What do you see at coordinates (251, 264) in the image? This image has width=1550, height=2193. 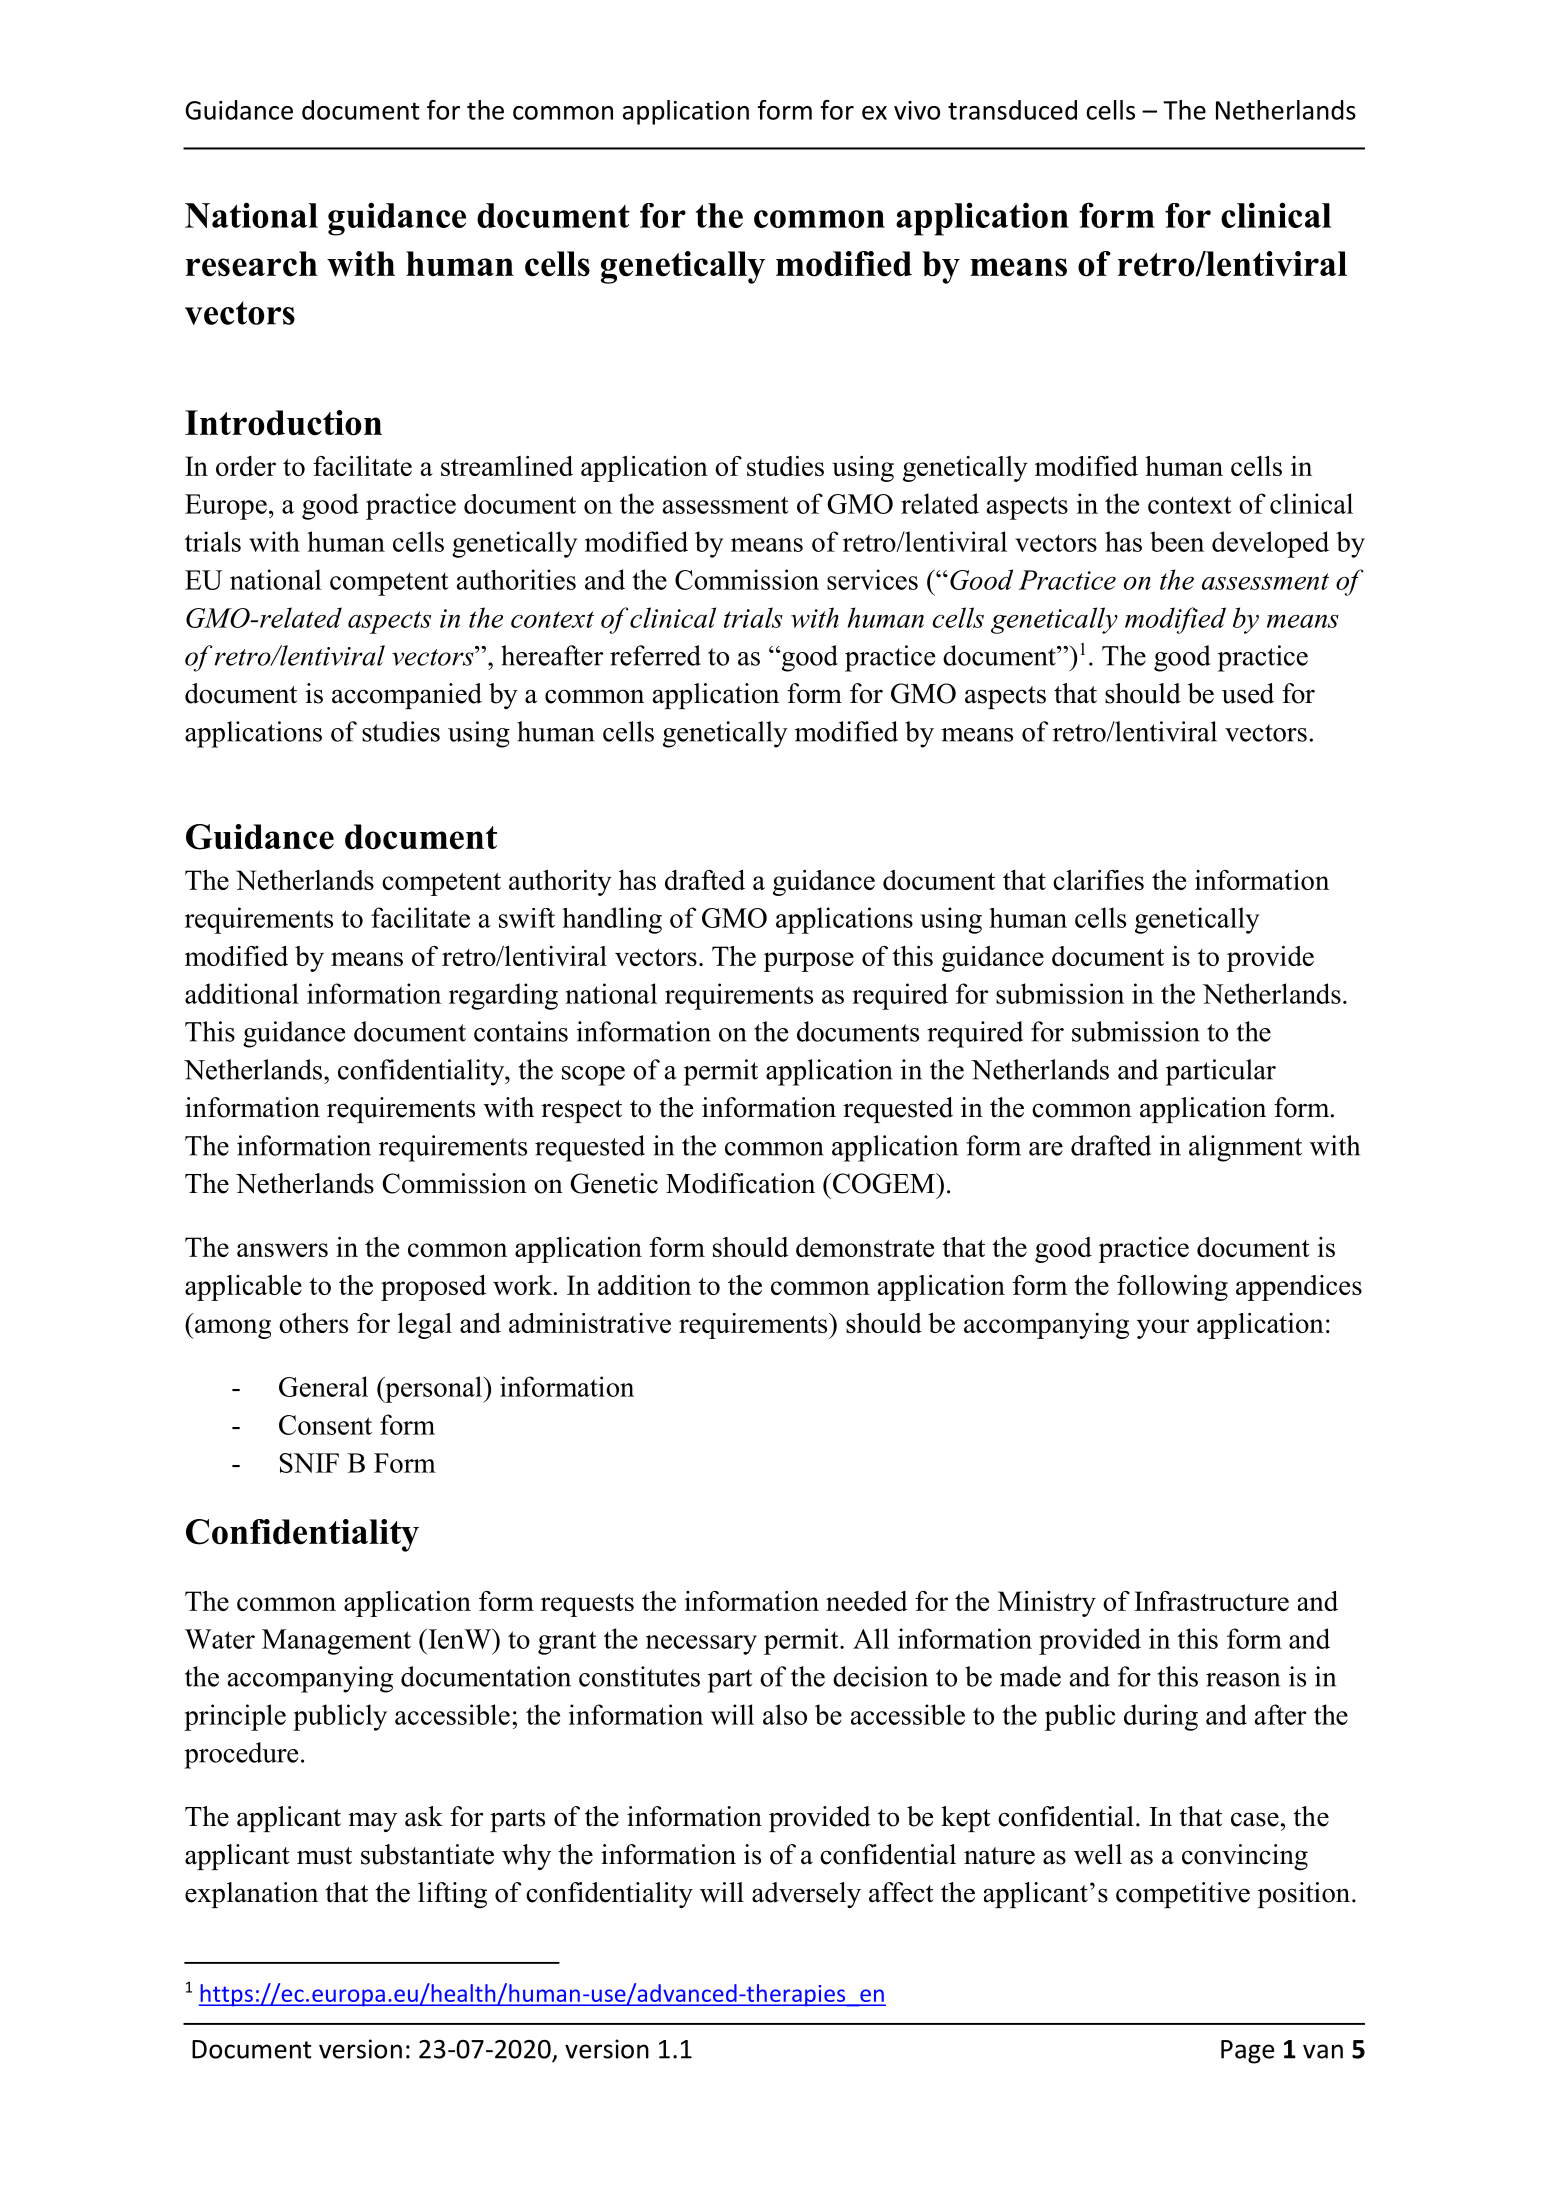 I see `research` at bounding box center [251, 264].
